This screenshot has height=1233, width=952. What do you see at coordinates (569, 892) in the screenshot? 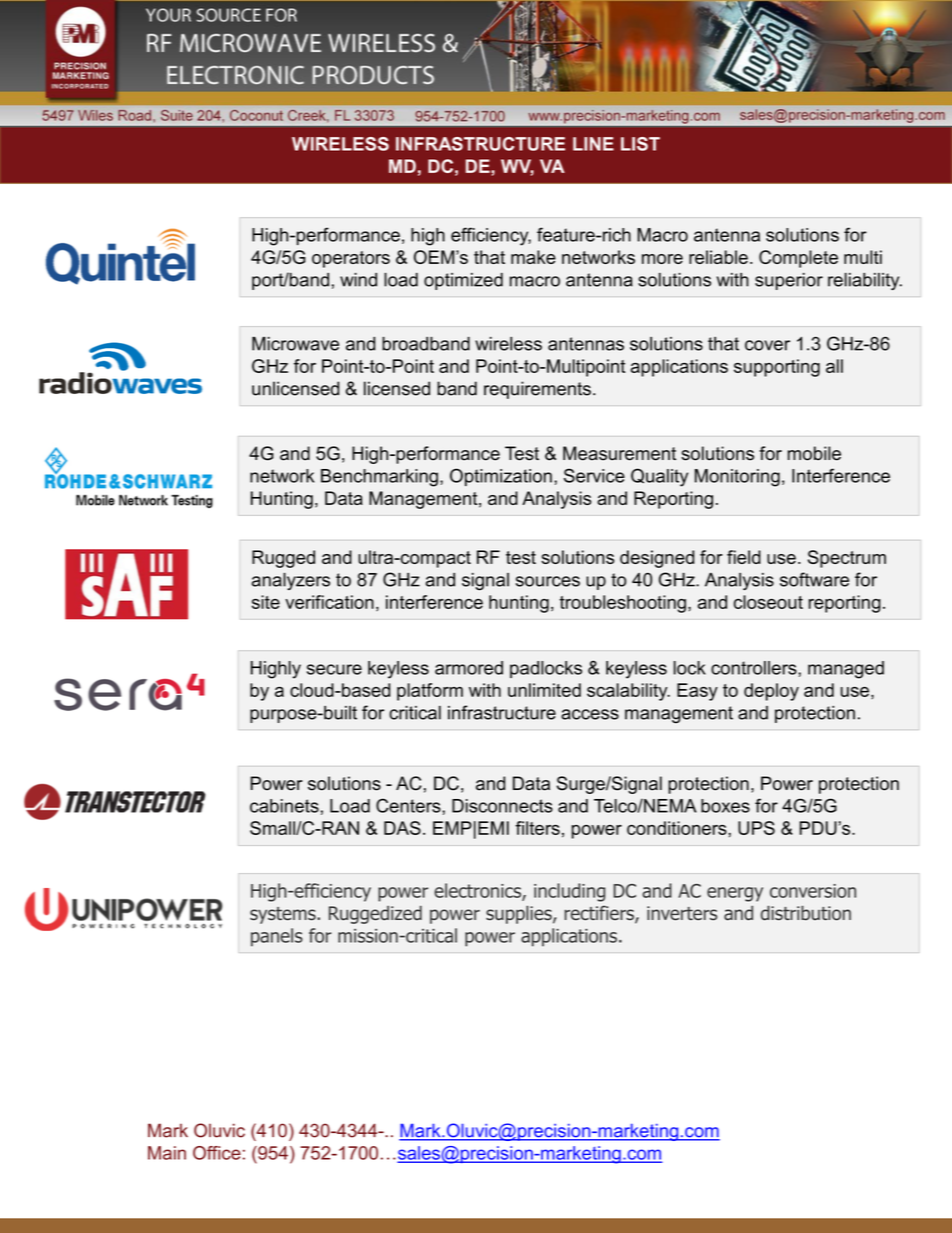
I see `including` at bounding box center [569, 892].
